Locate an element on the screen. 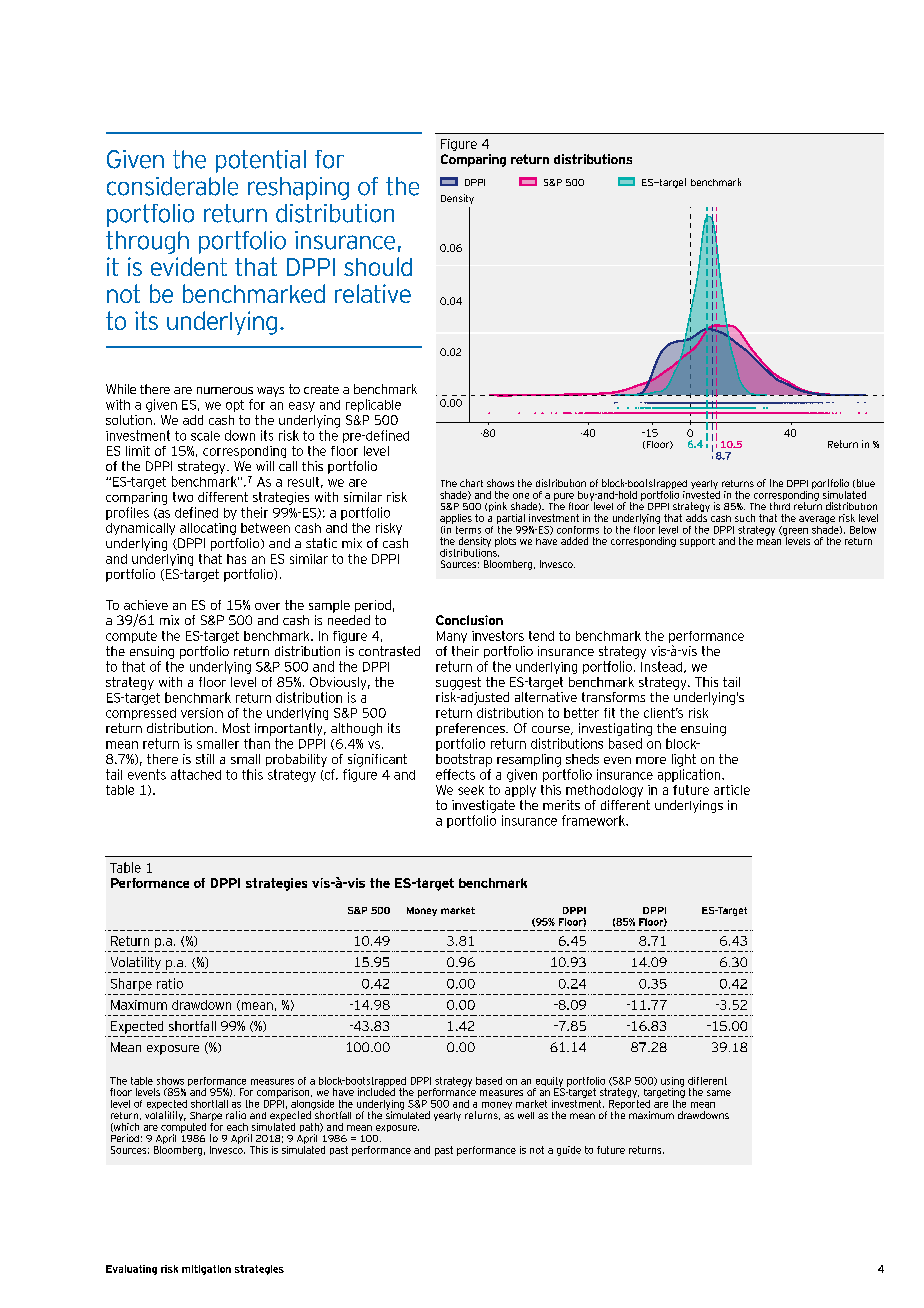 The height and width of the screenshot is (1308, 924). invested is located at coordinates (701, 493).
